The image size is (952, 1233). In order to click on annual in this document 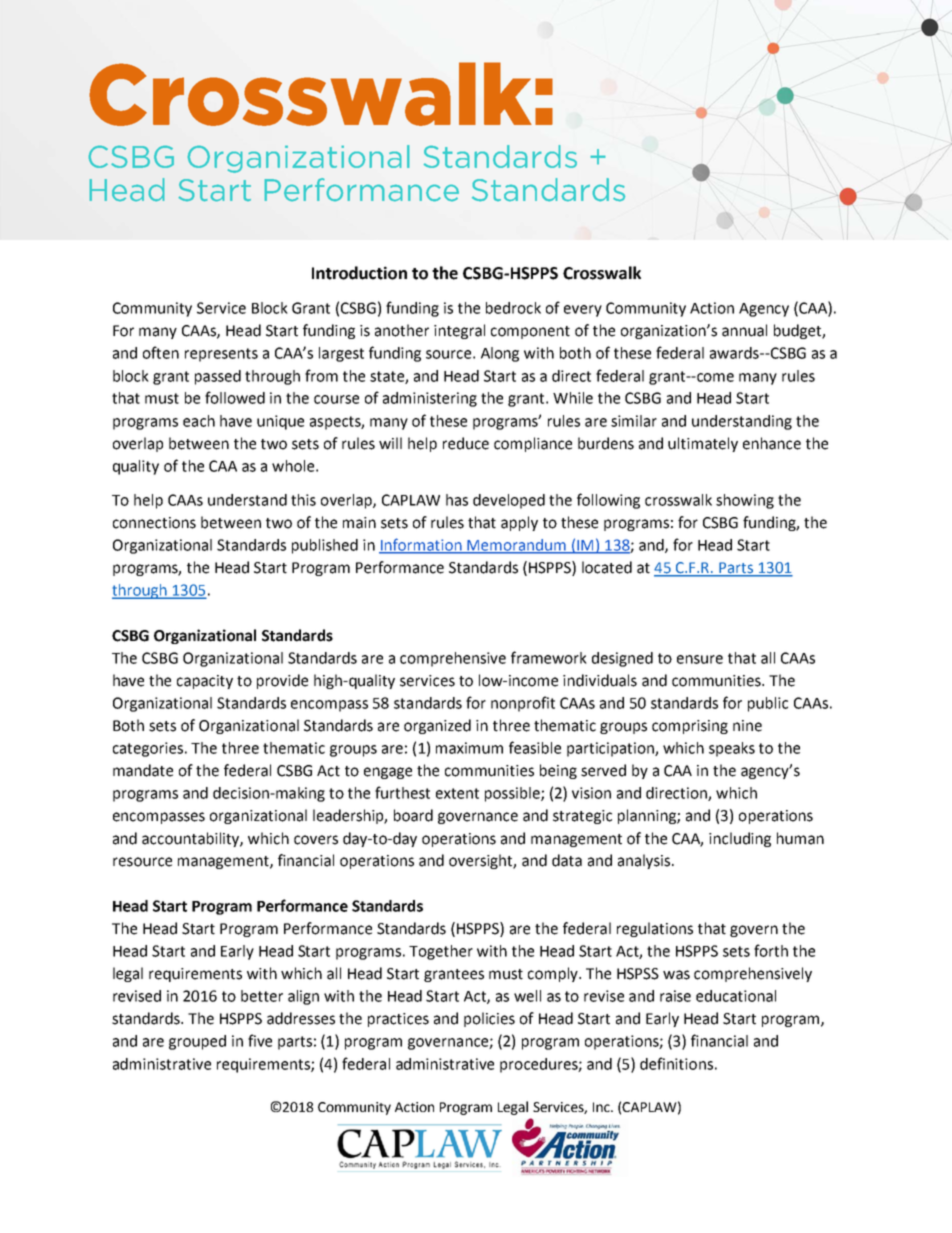, I will do `click(744, 330)`.
